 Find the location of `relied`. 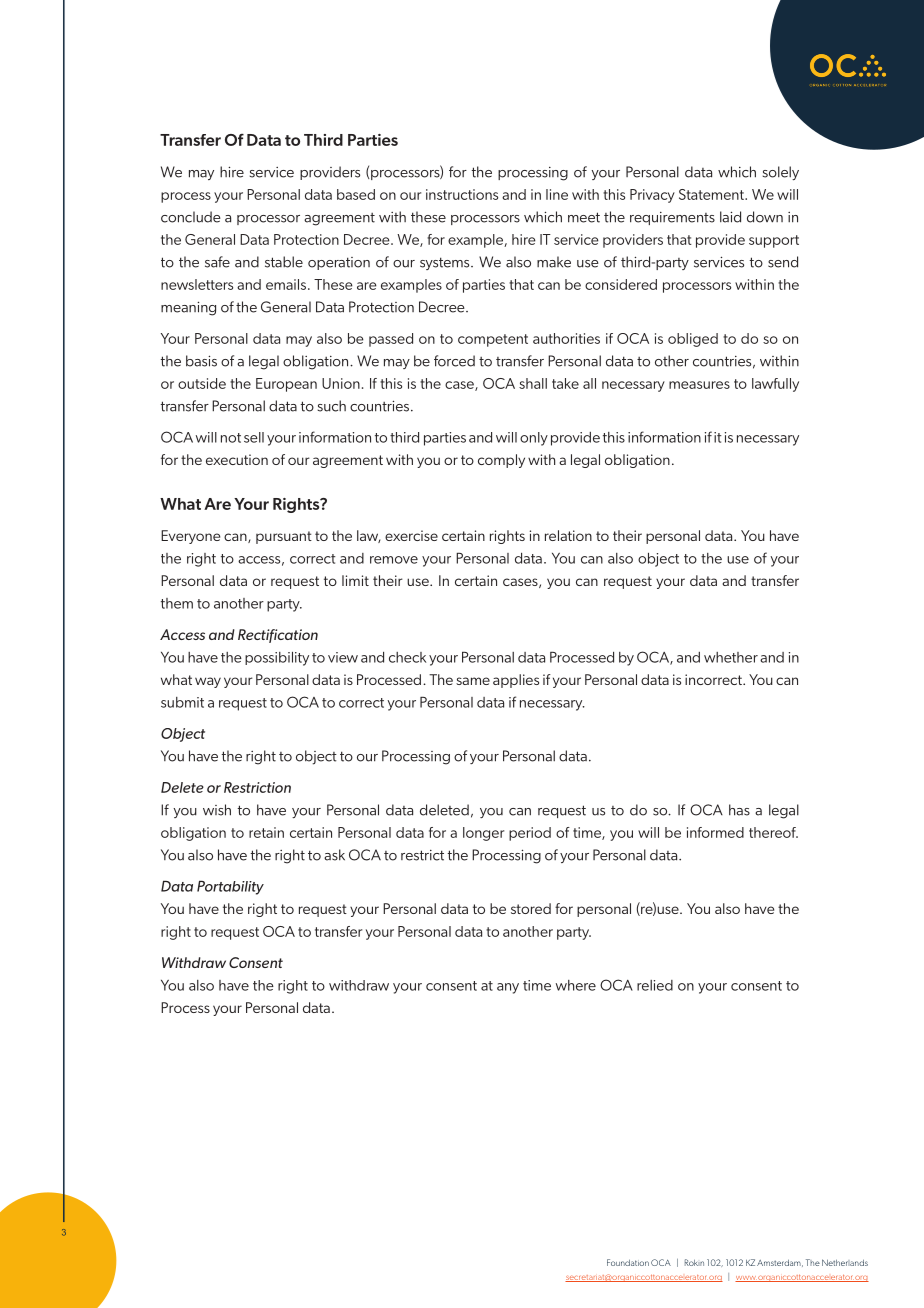

relied is located at coordinates (655, 985).
